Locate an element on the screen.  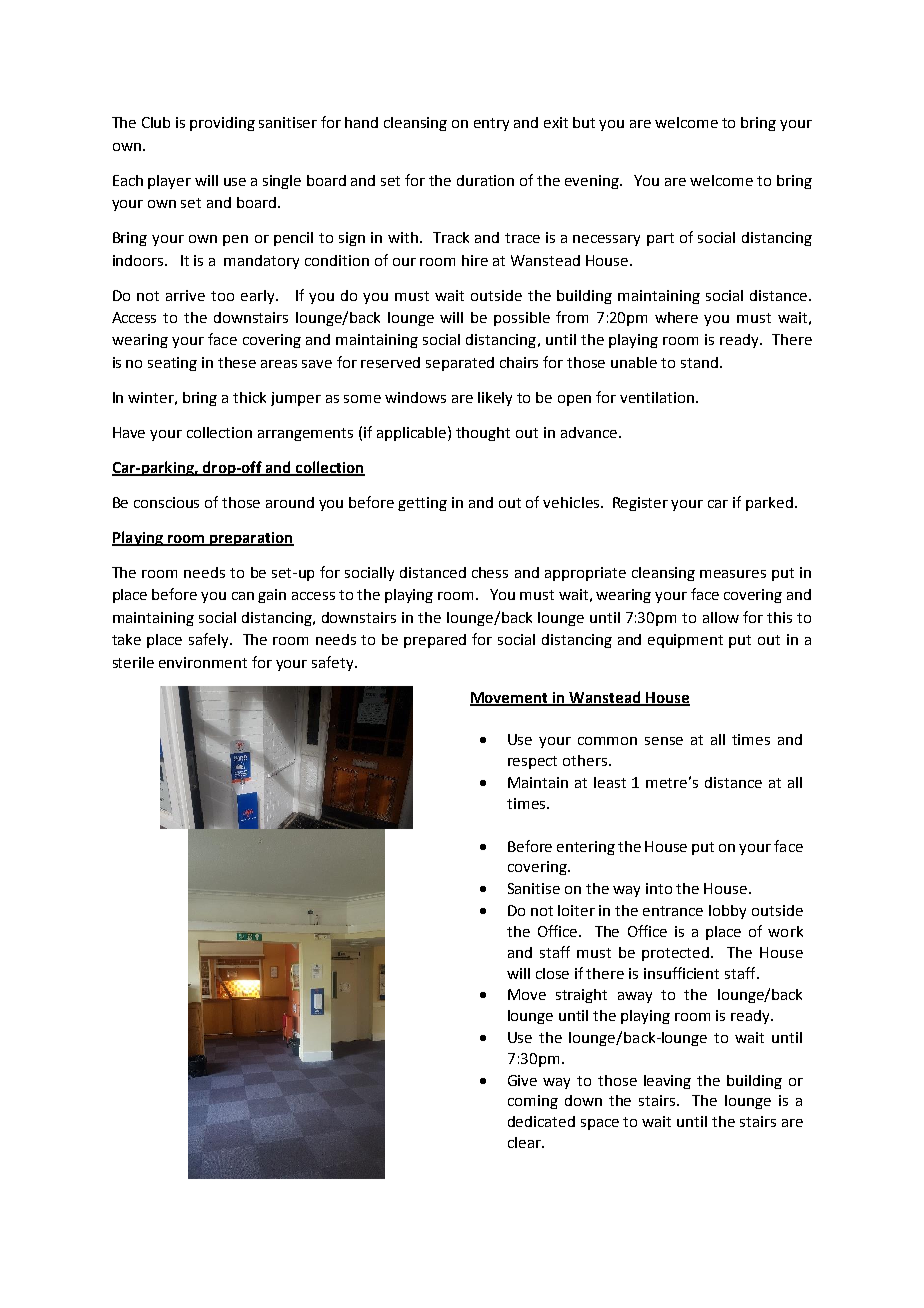
close is located at coordinates (552, 973).
